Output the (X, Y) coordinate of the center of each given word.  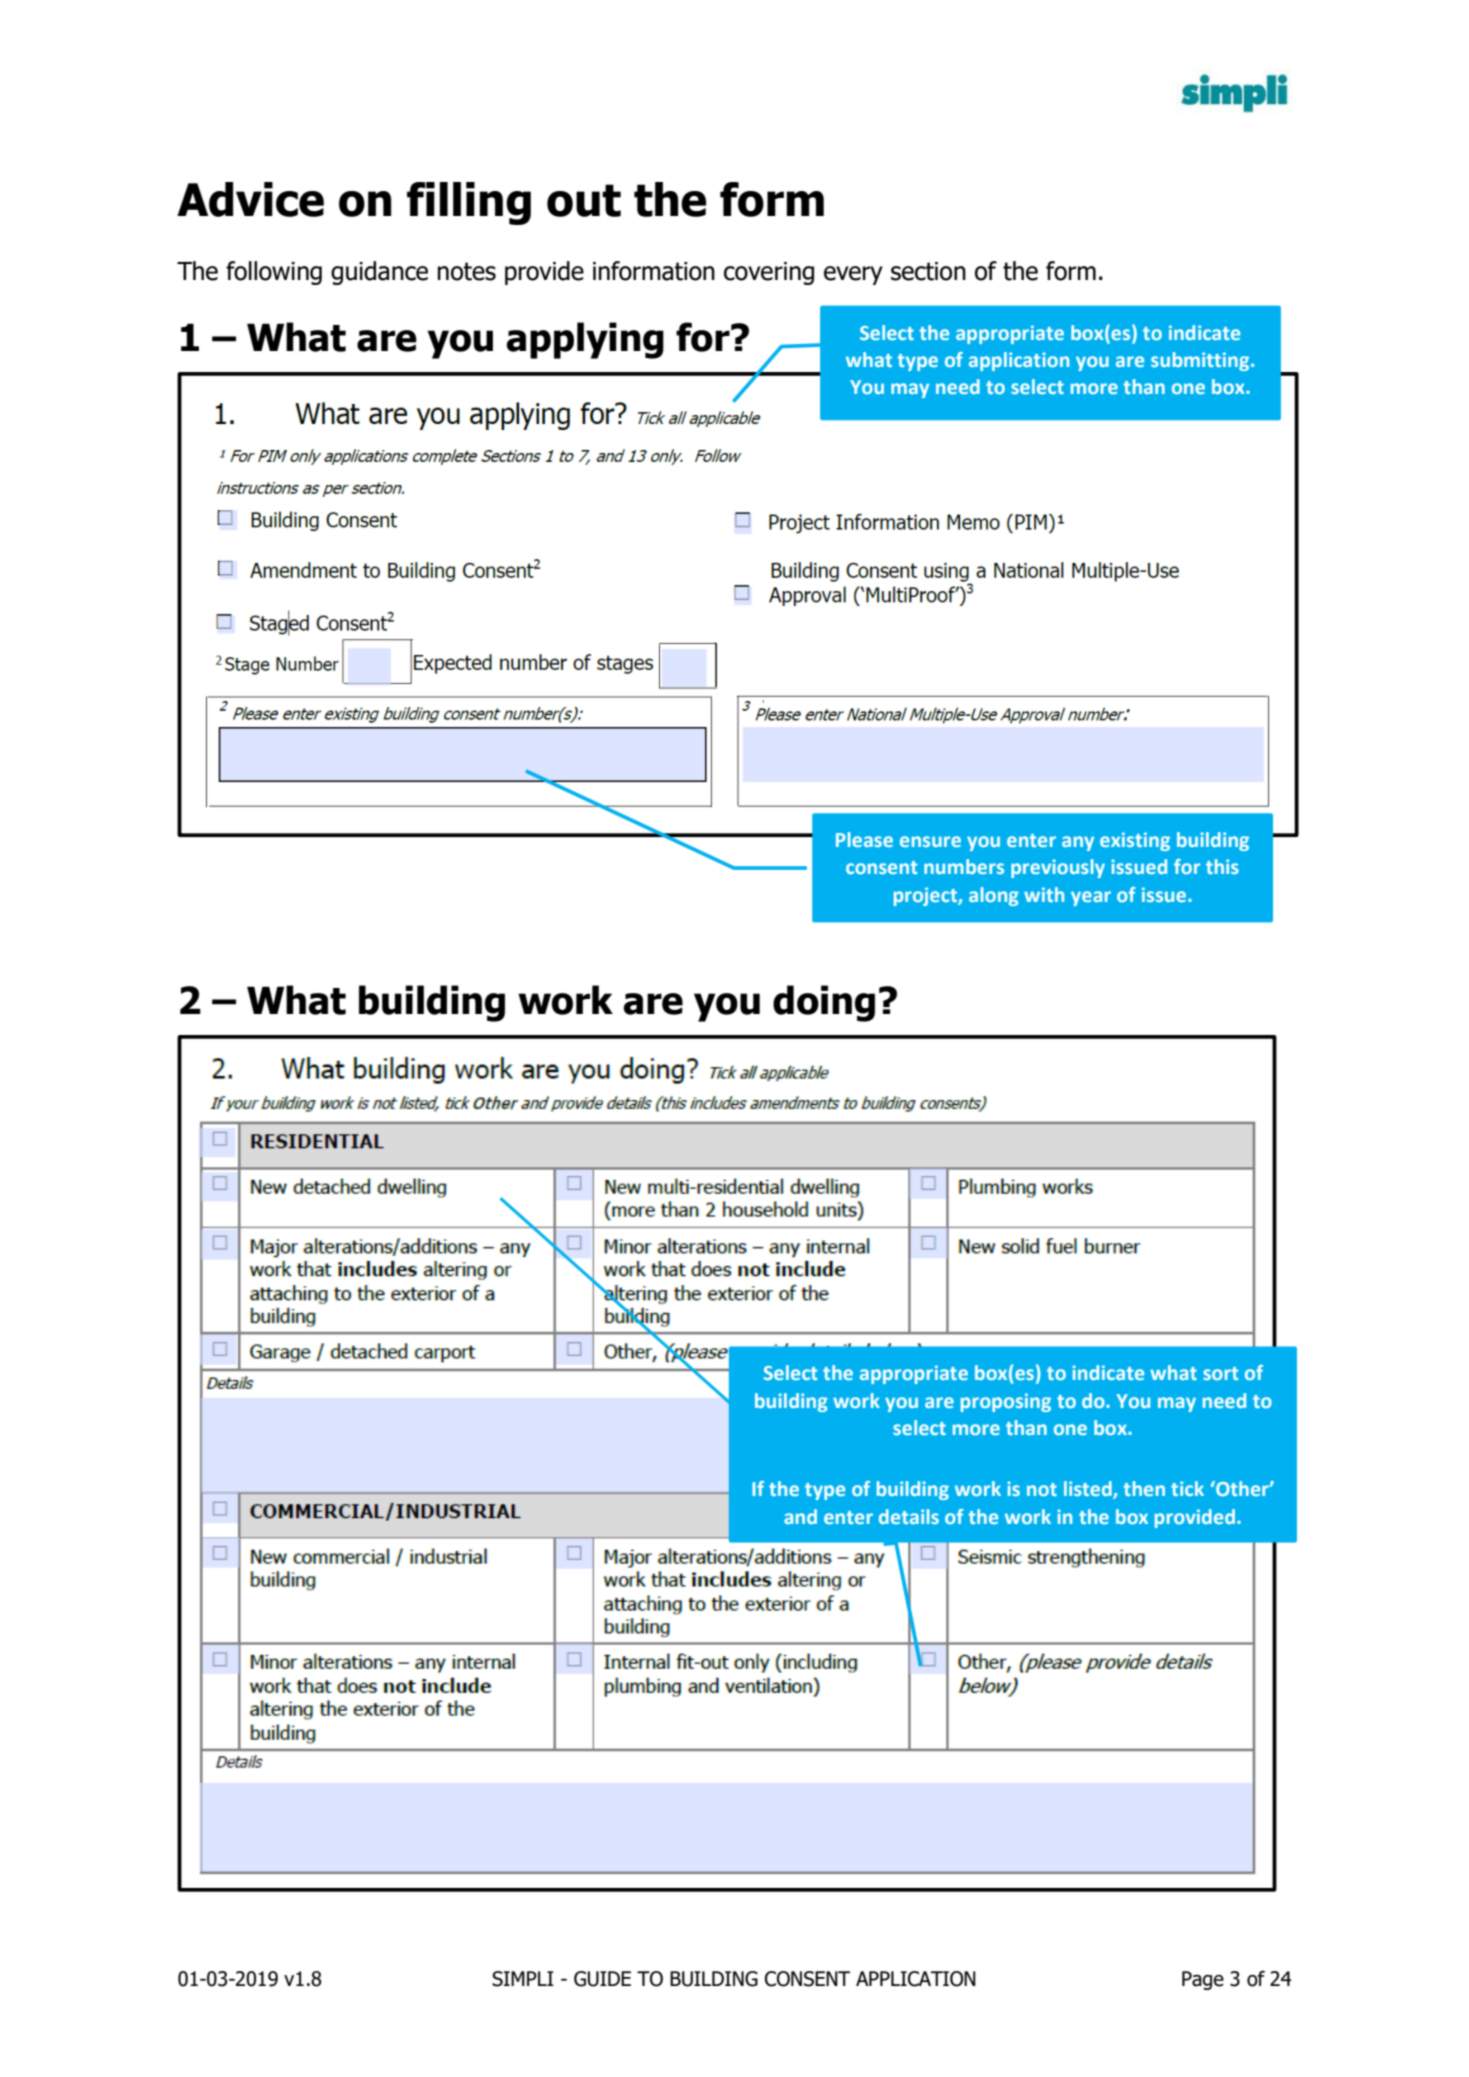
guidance (379, 273)
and (800, 1516)
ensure (930, 841)
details (909, 1516)
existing (1135, 841)
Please (864, 839)
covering (769, 273)
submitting (1201, 361)
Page (1203, 1980)
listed (1089, 1490)
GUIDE (602, 1979)
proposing (1006, 1402)
